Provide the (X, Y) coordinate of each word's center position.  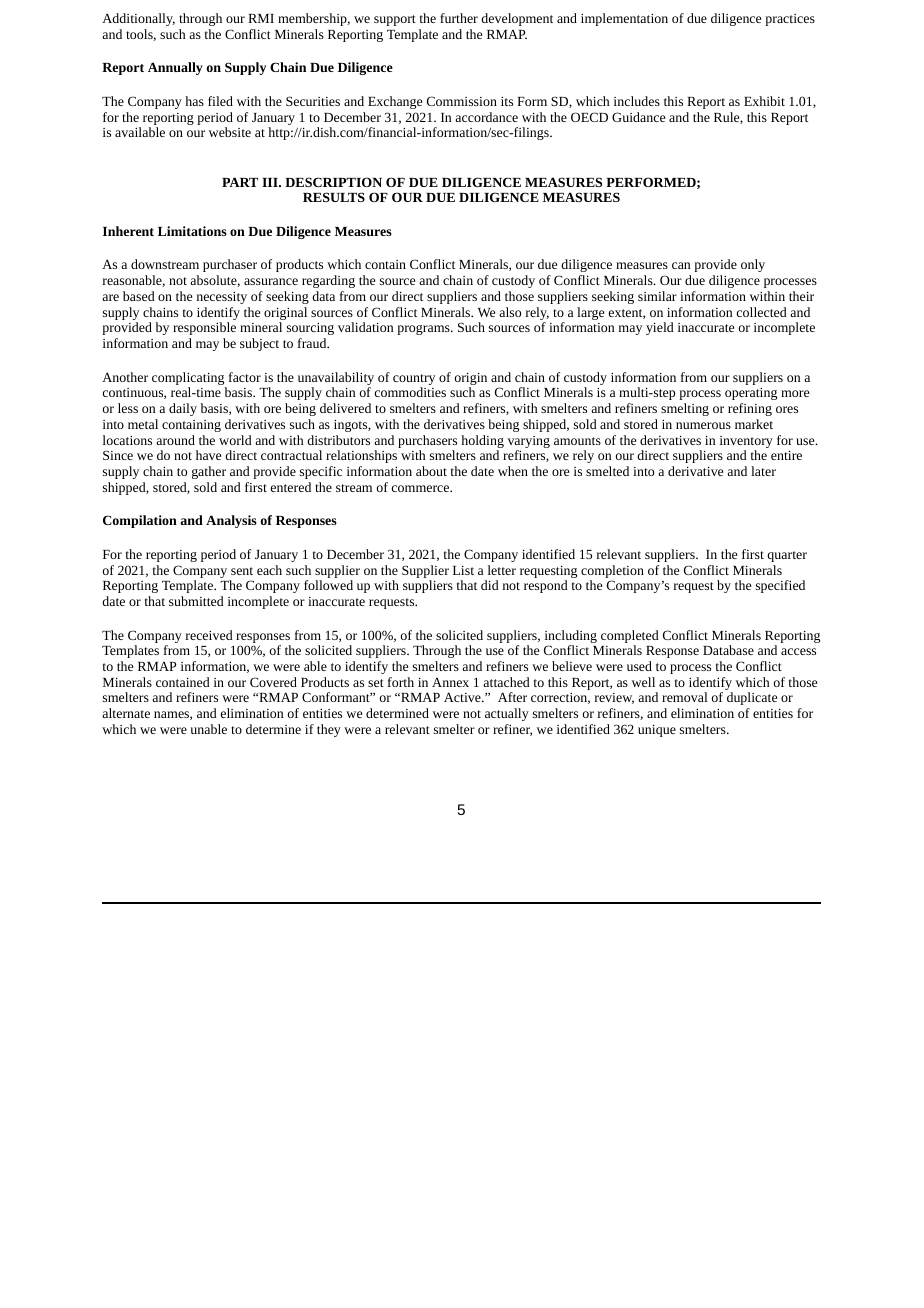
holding (482, 443)
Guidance (638, 117)
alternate (126, 713)
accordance (486, 117)
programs (424, 330)
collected (762, 312)
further (459, 18)
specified (780, 586)
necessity (222, 298)
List (463, 570)
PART (240, 182)
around (175, 440)
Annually (175, 68)
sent (242, 571)
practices (790, 20)
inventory (746, 443)
